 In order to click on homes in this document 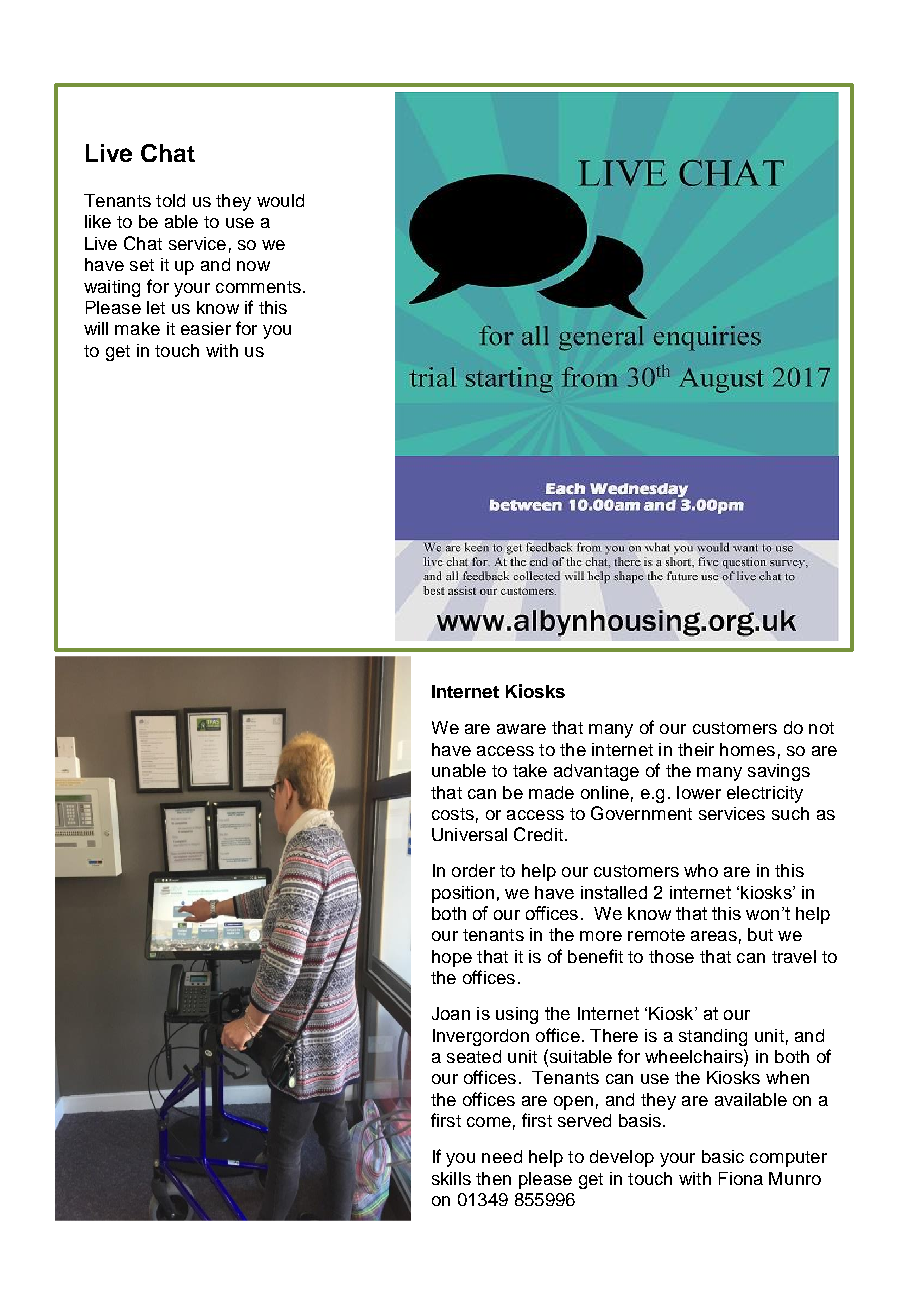, I will do `click(747, 749)`.
